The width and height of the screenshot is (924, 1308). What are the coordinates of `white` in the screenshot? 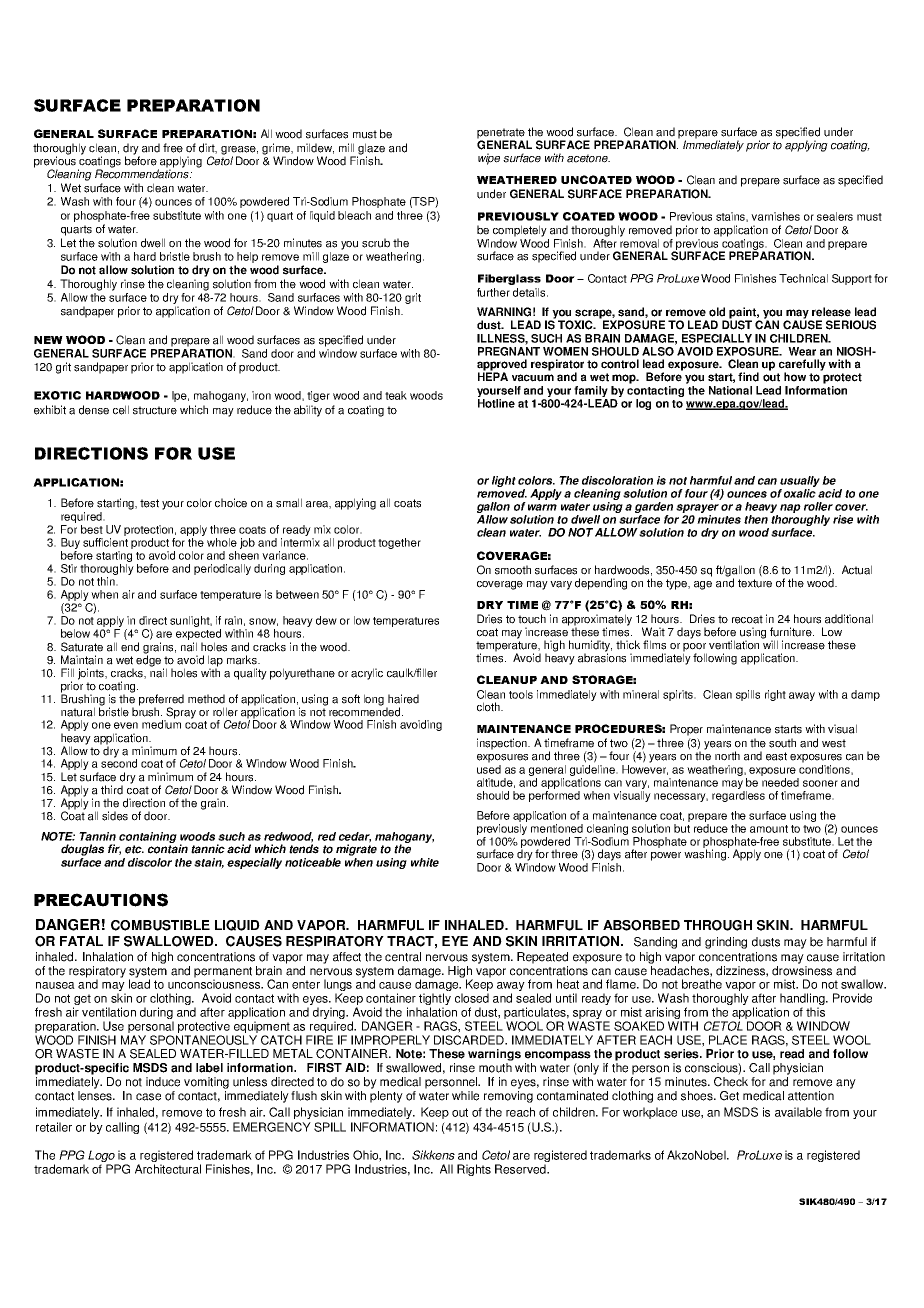 It's located at (425, 862).
